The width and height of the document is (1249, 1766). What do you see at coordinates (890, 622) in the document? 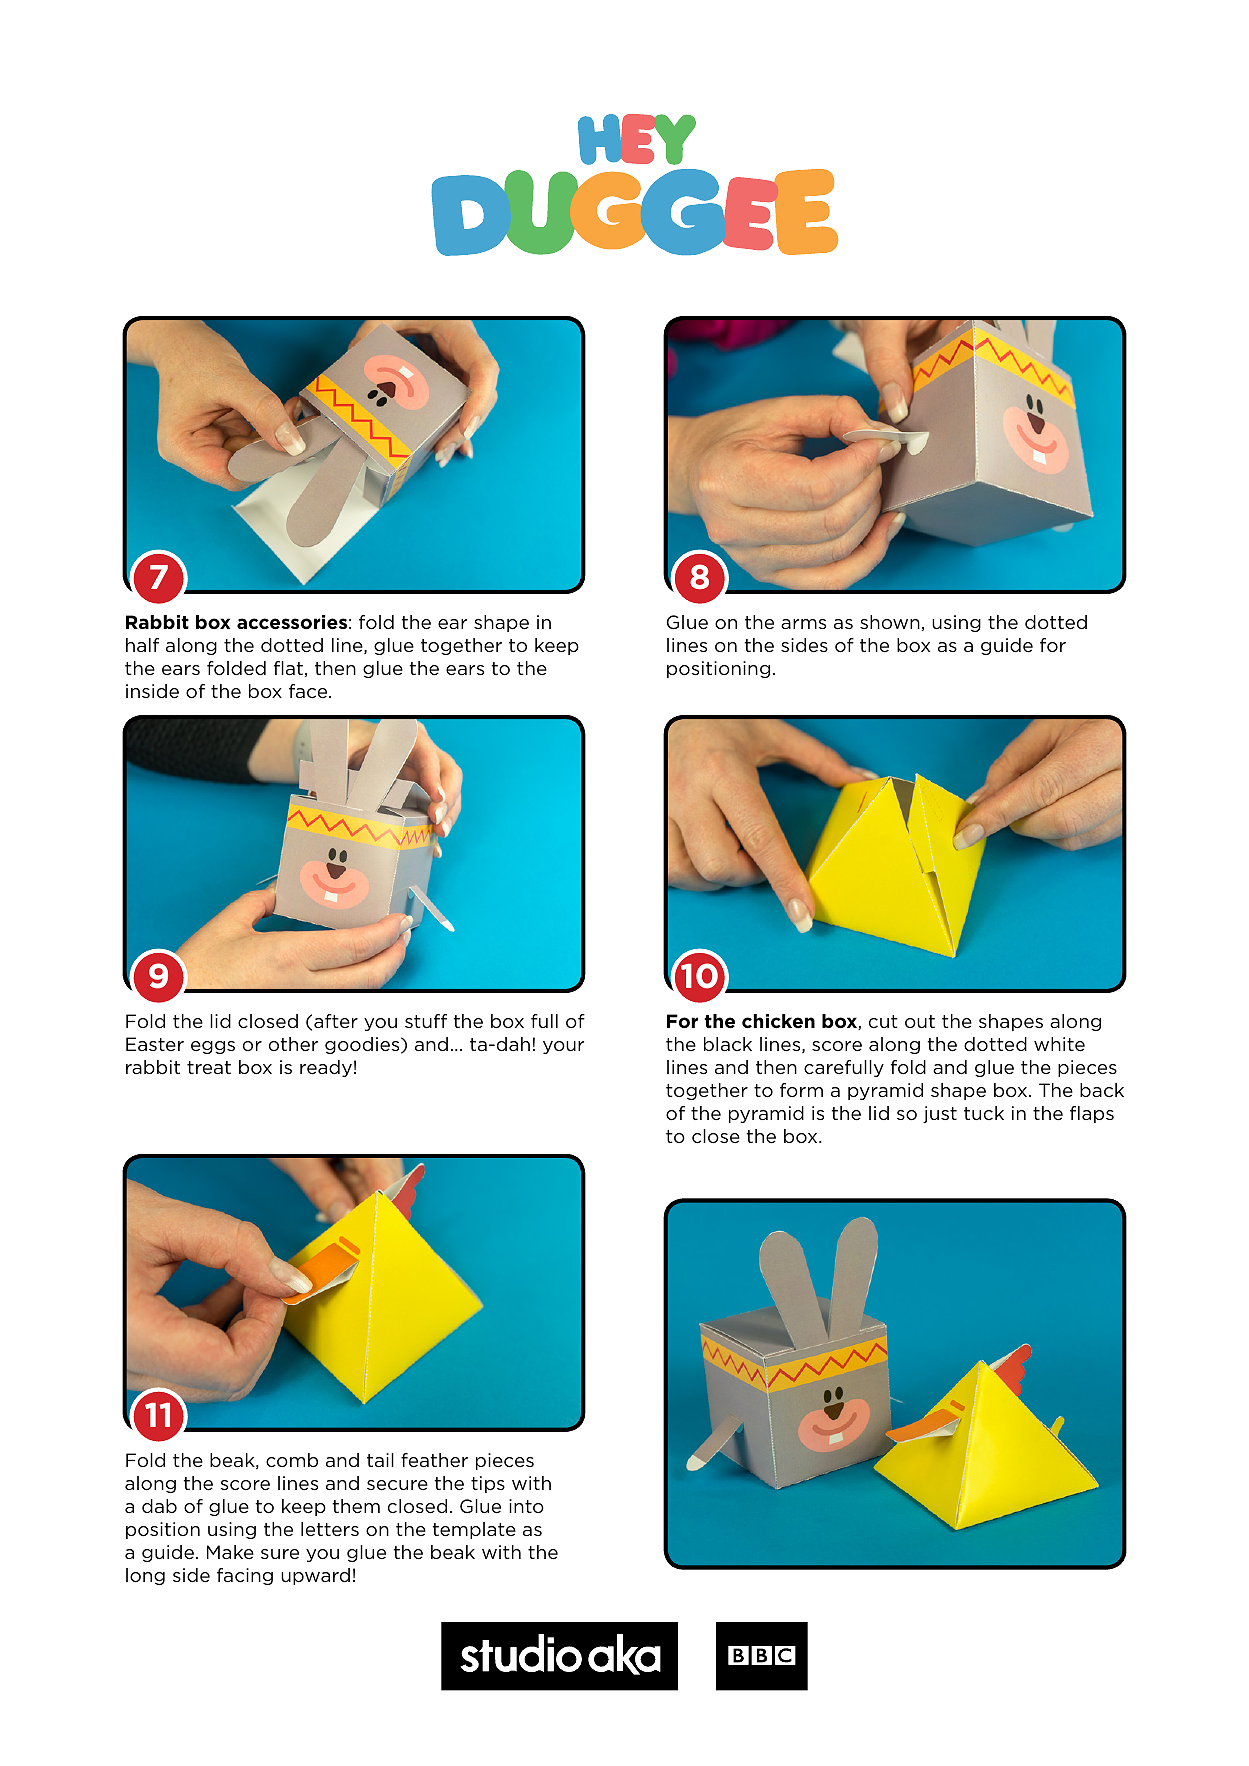
I see `shown` at bounding box center [890, 622].
